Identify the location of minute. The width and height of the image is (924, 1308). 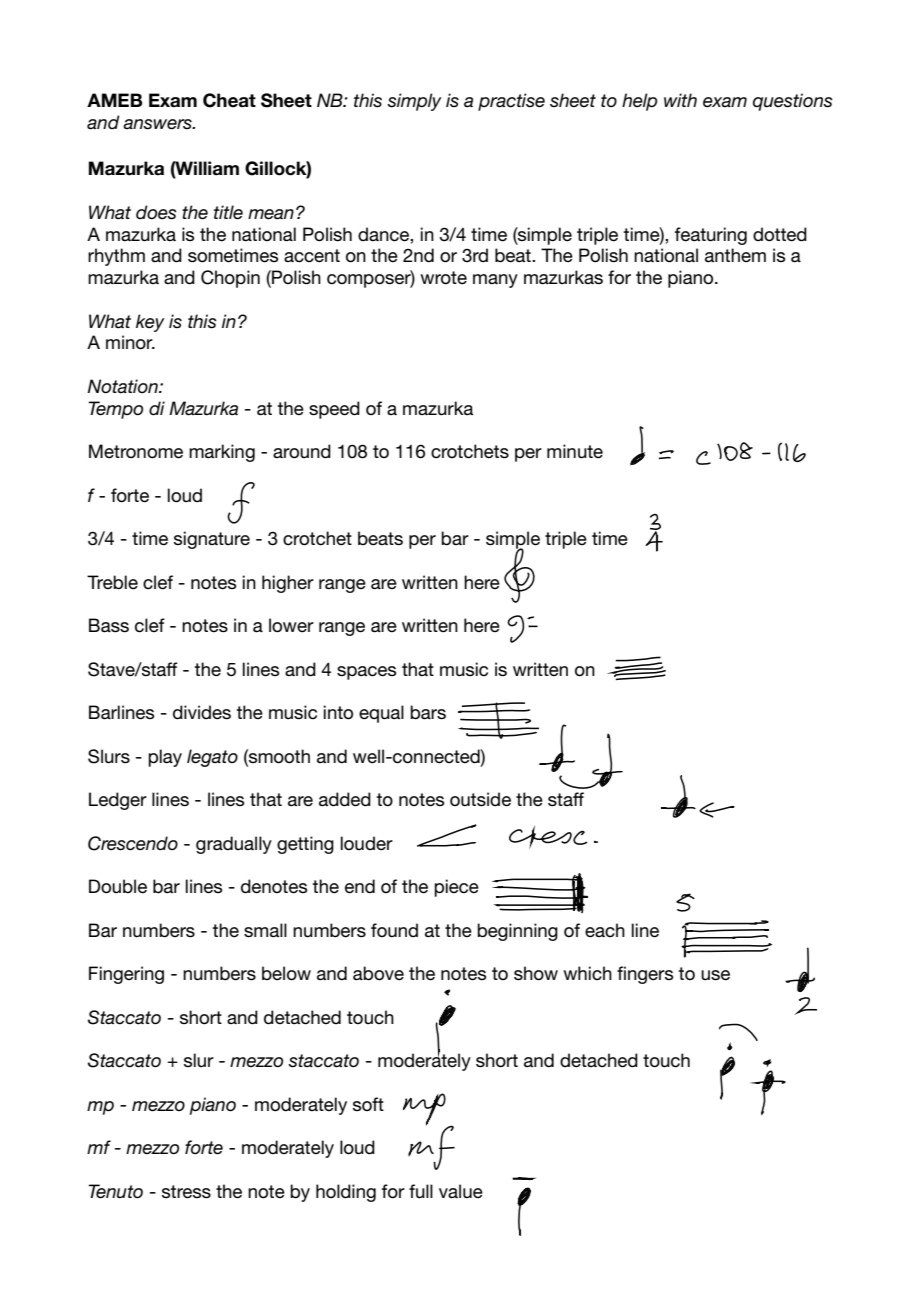
(575, 451).
